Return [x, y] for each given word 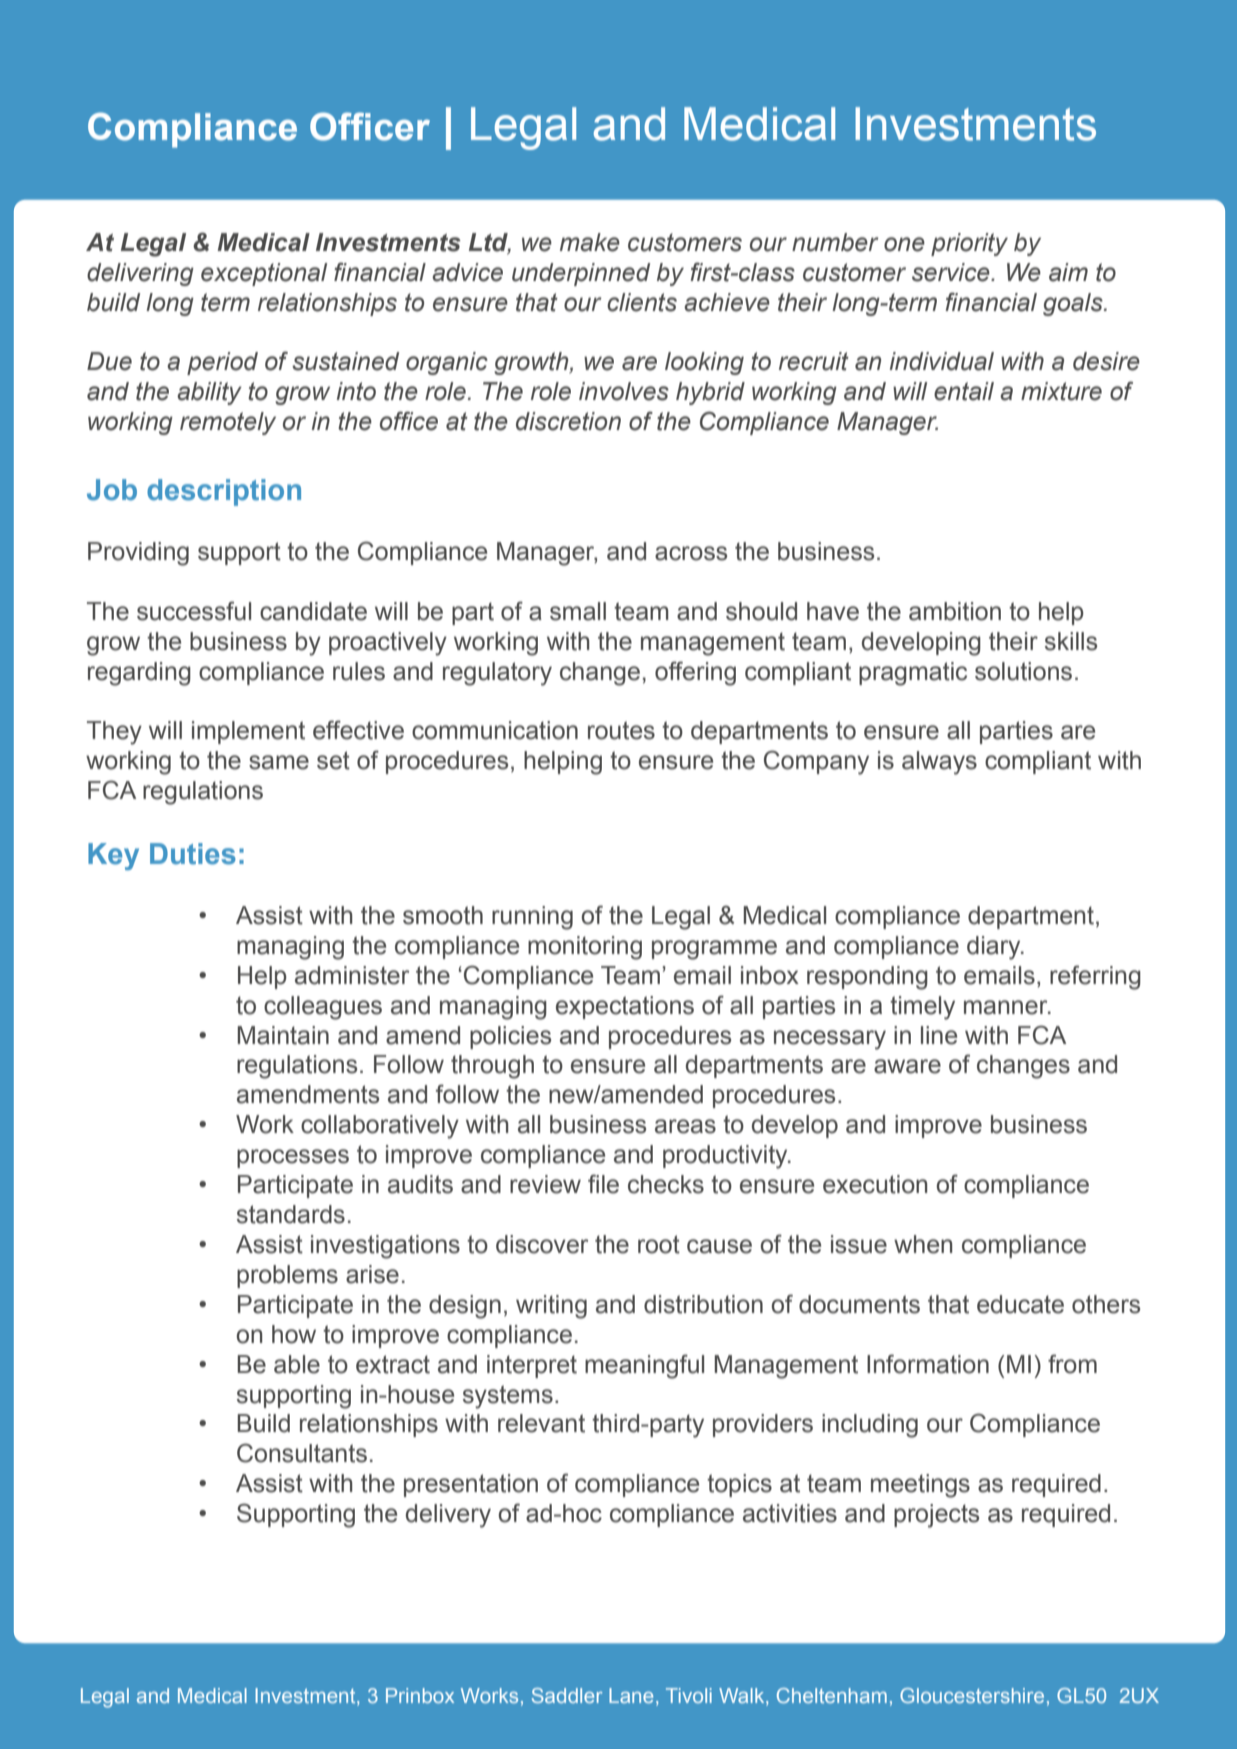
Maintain [283, 1035]
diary [995, 948]
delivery [448, 1516]
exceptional [264, 274]
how [294, 1334]
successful [194, 611]
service [952, 272]
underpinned [581, 274]
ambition [955, 611]
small [578, 611]
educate [1020, 1304]
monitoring [585, 948]
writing [551, 1307]
